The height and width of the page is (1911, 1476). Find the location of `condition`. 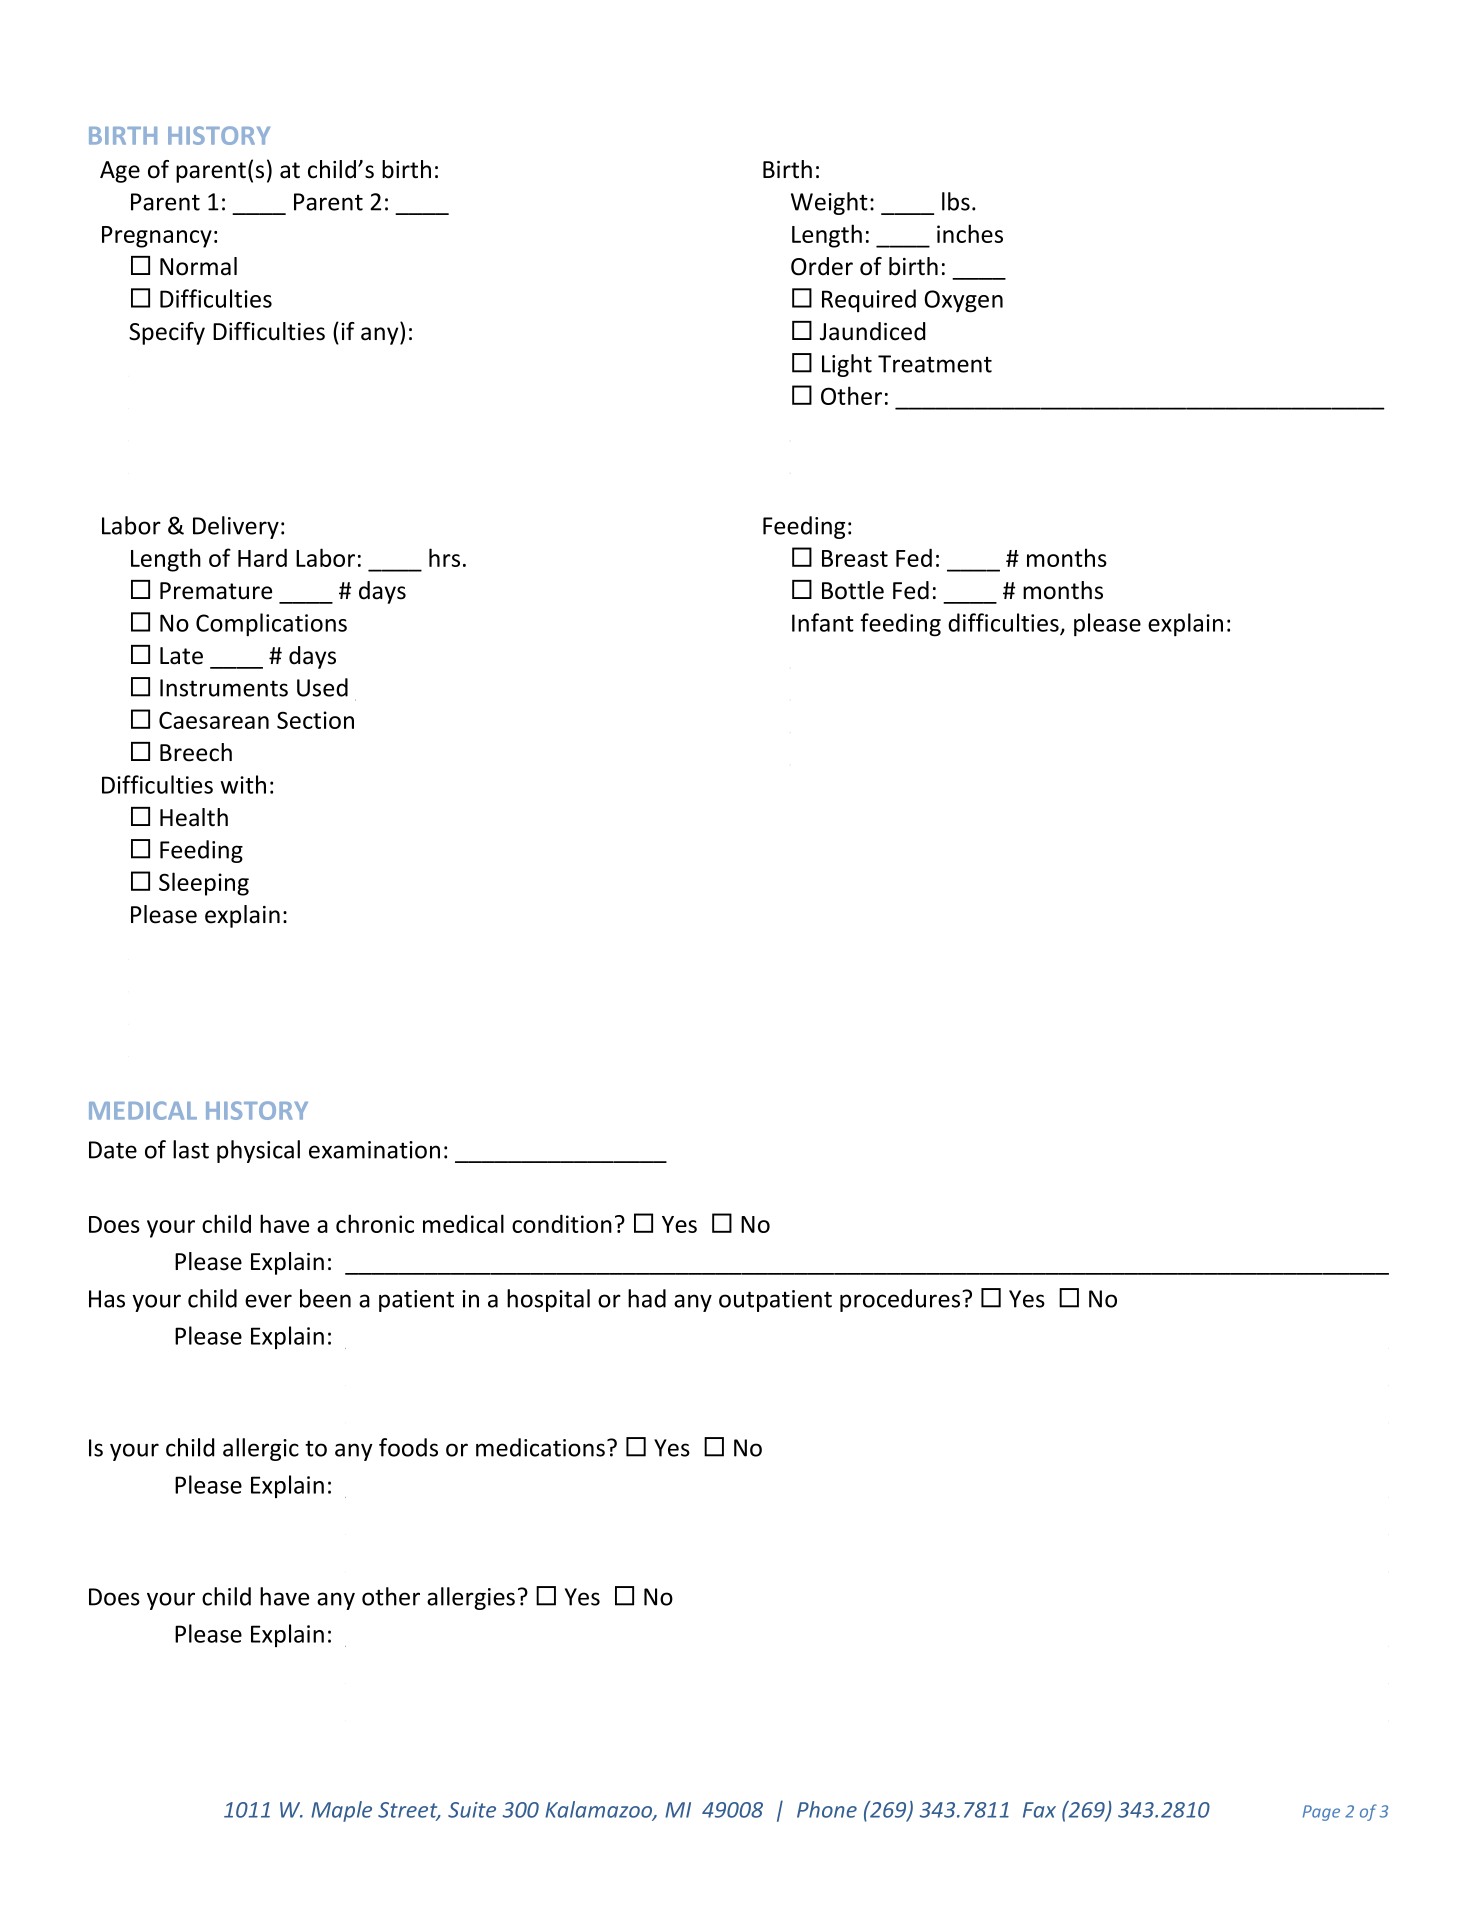

condition is located at coordinates (562, 1223).
